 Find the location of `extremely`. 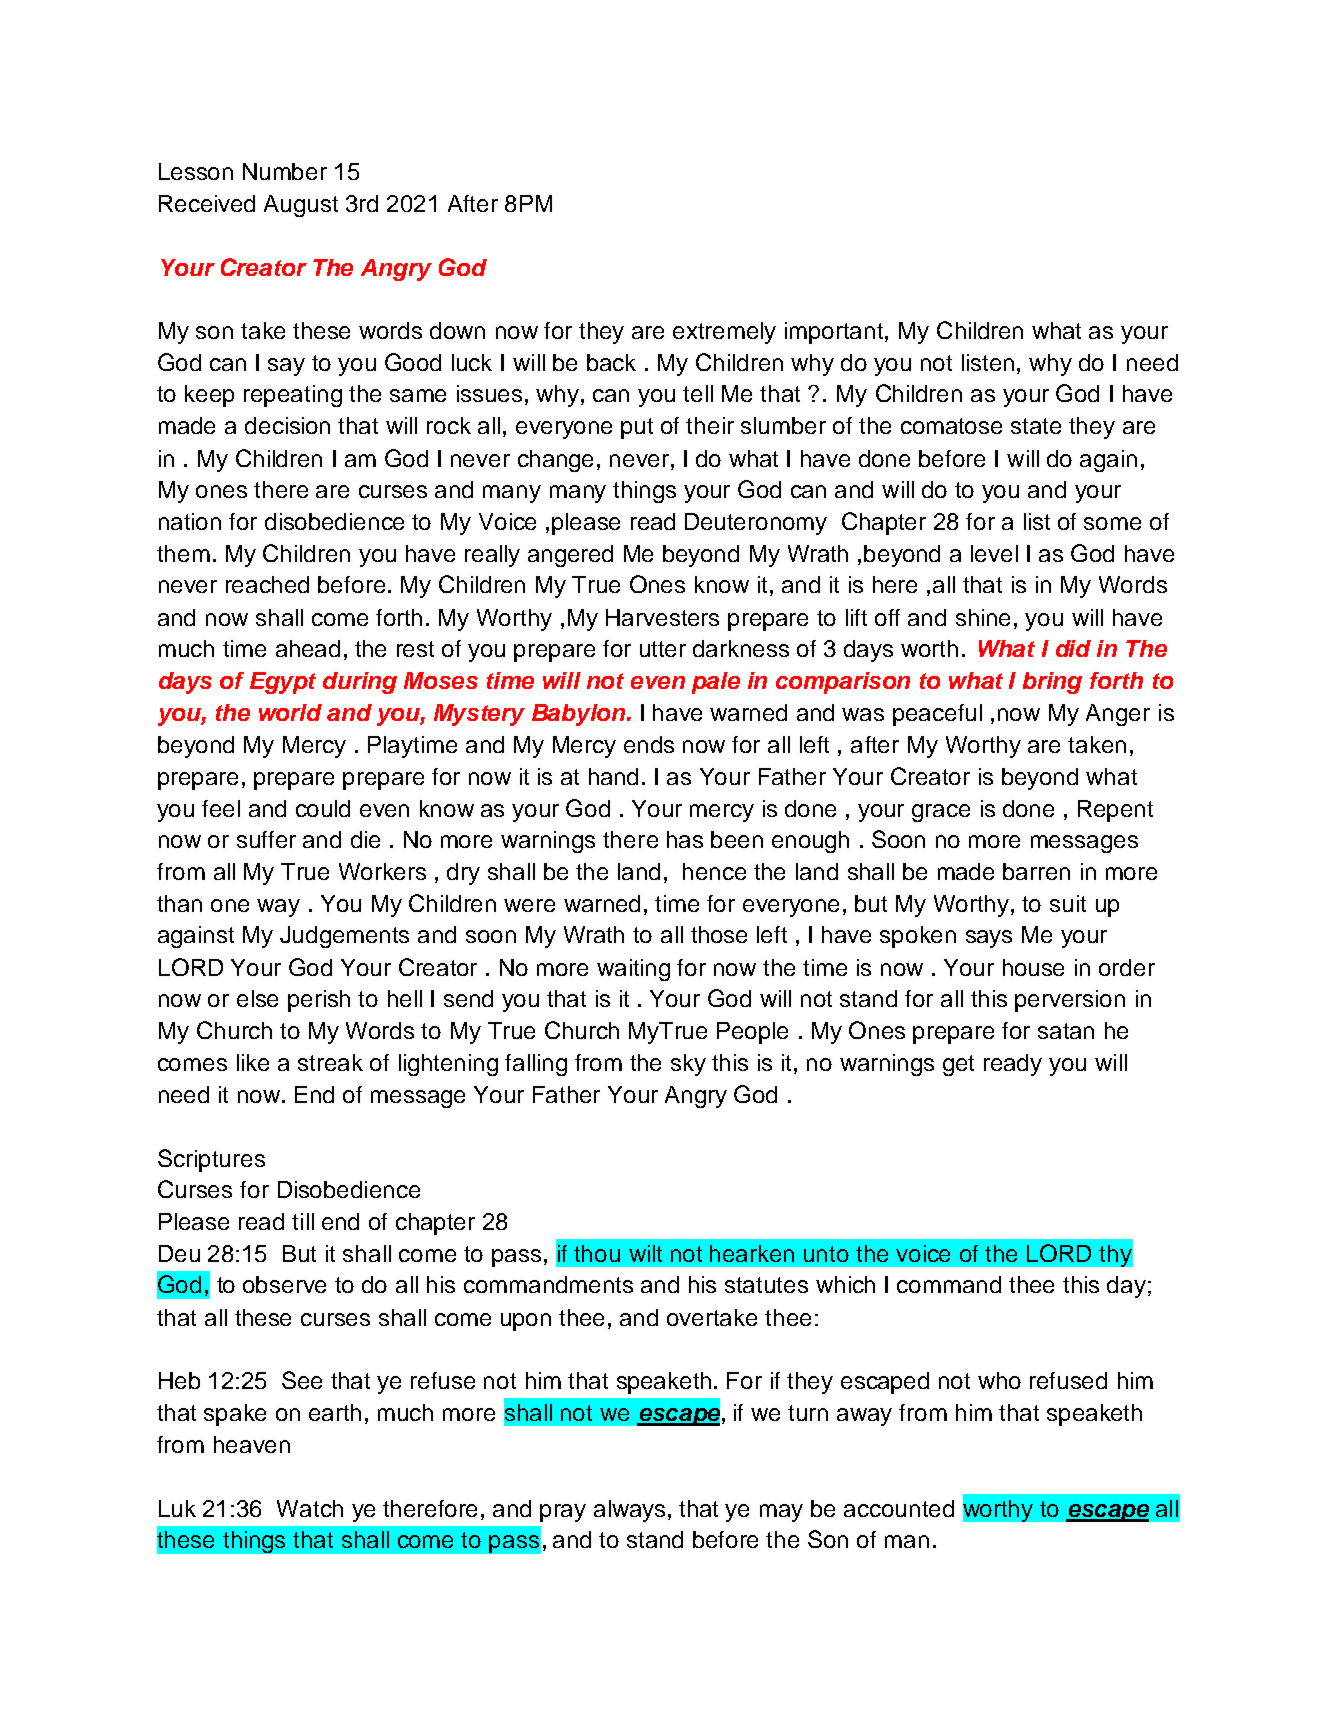

extremely is located at coordinates (724, 333).
